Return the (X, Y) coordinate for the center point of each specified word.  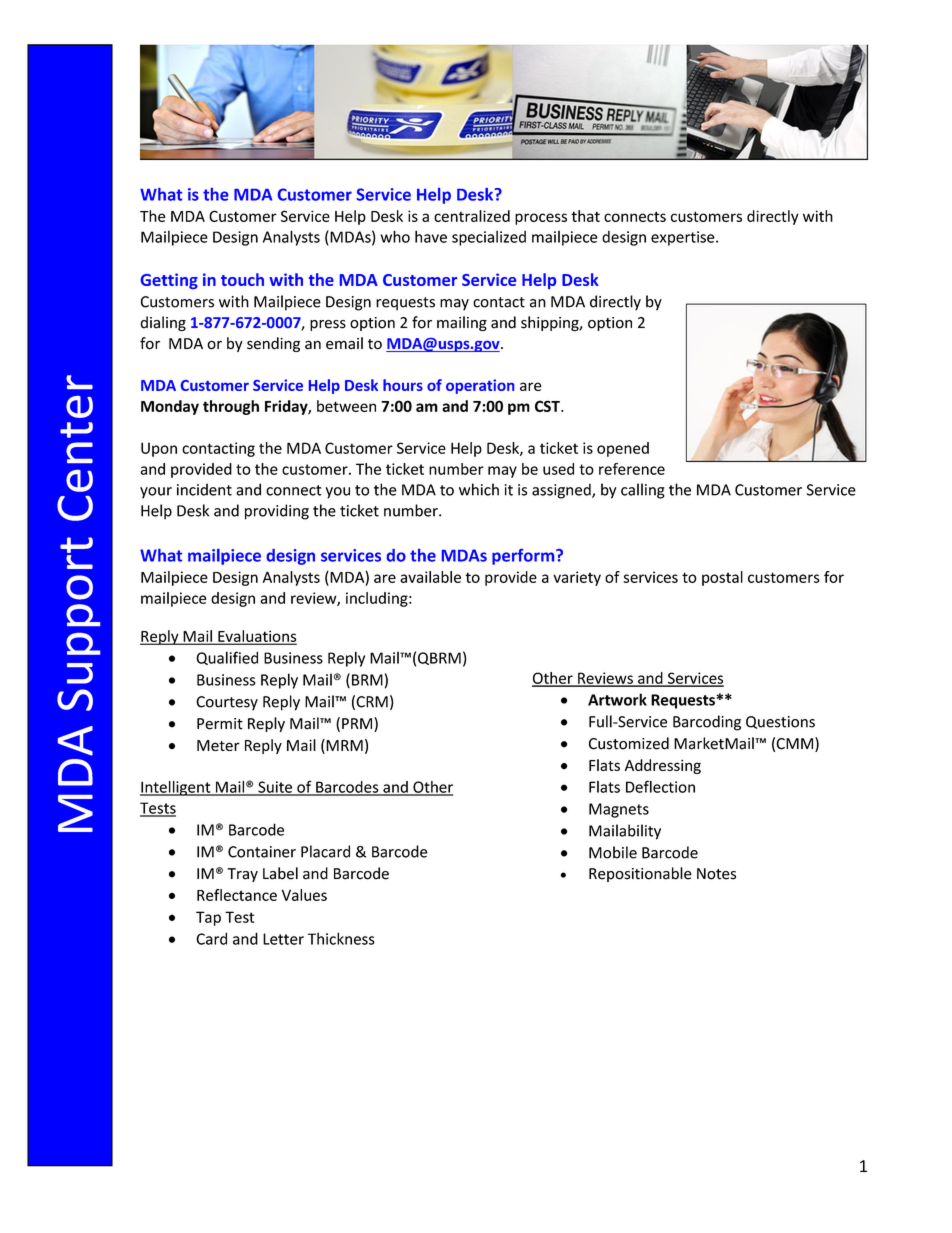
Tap (208, 918)
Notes (716, 874)
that (585, 216)
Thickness (341, 938)
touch (242, 279)
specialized (489, 238)
